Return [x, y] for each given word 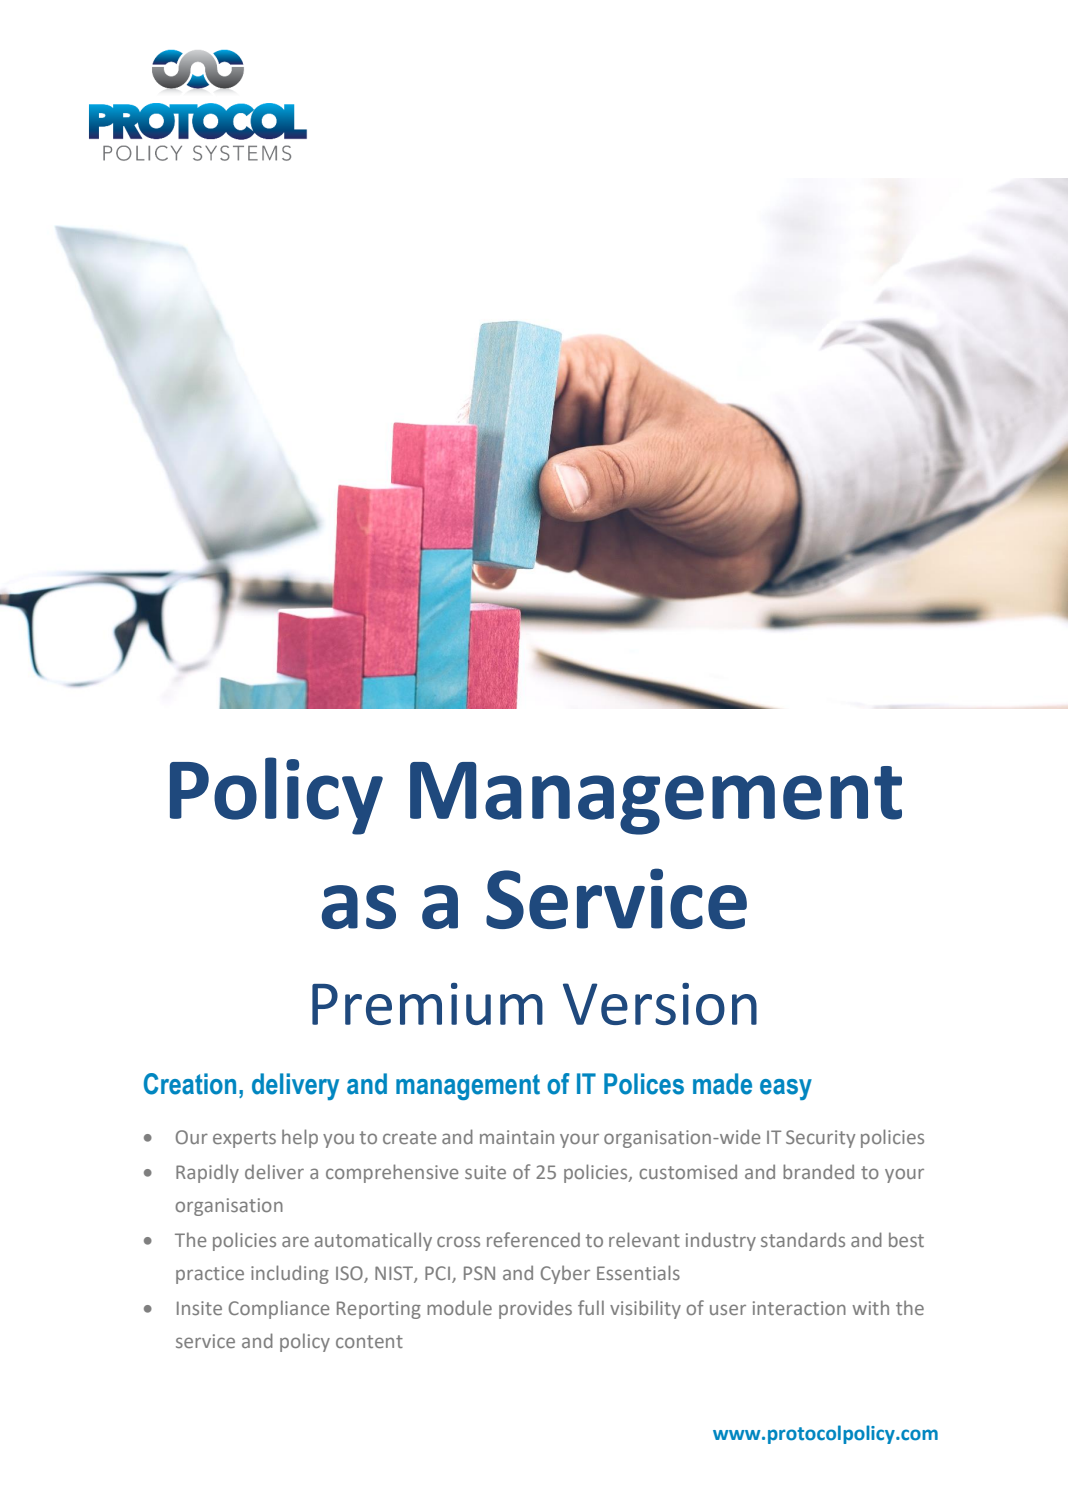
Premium [427, 1004]
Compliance [279, 1309]
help [300, 1138]
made [722, 1084]
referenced [533, 1239]
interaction [799, 1308]
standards [803, 1239]
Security [820, 1139]
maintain [517, 1137]
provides [535, 1309]
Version [660, 1004]
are [295, 1241]
